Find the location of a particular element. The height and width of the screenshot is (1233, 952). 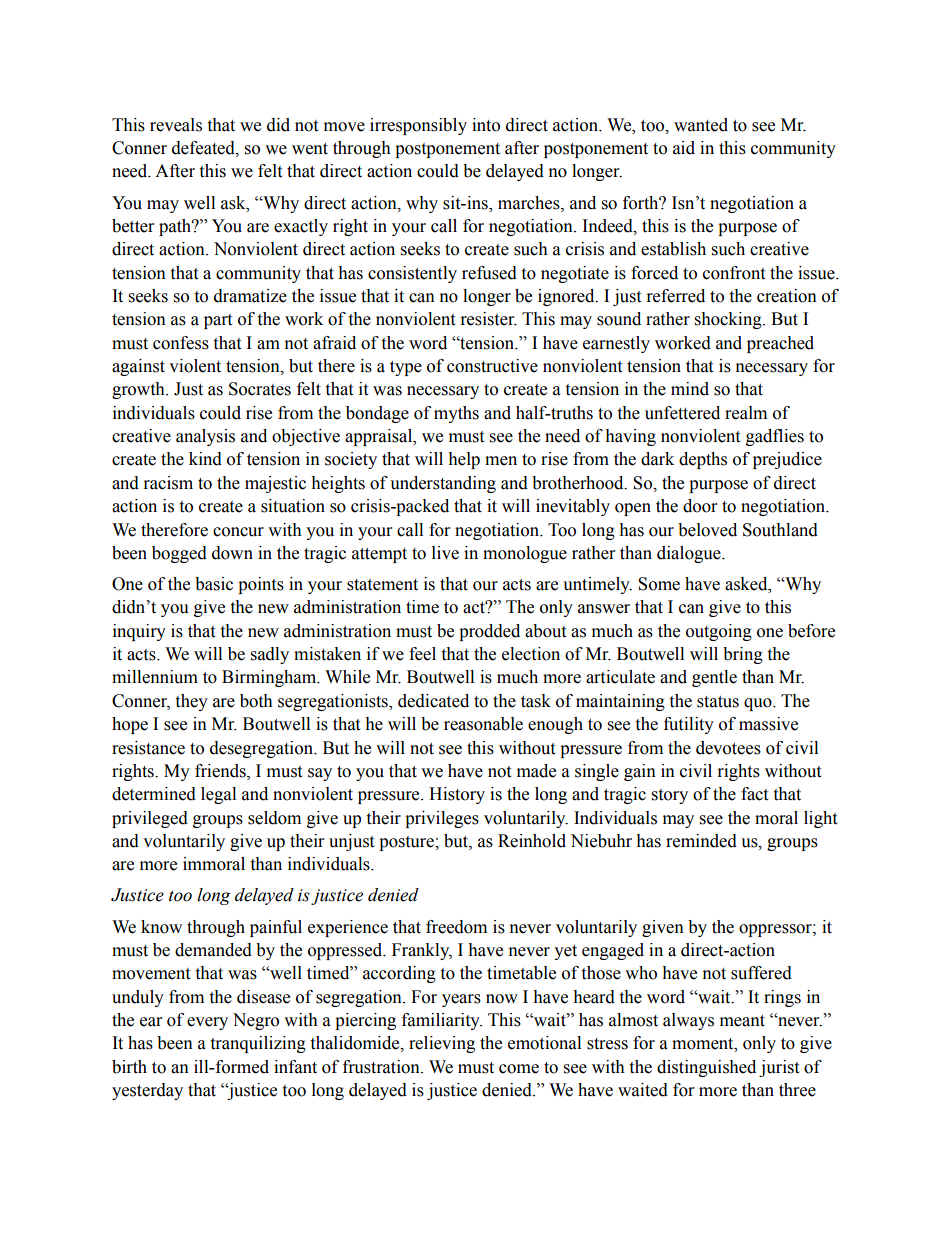

tranquilizing is located at coordinates (258, 1044).
